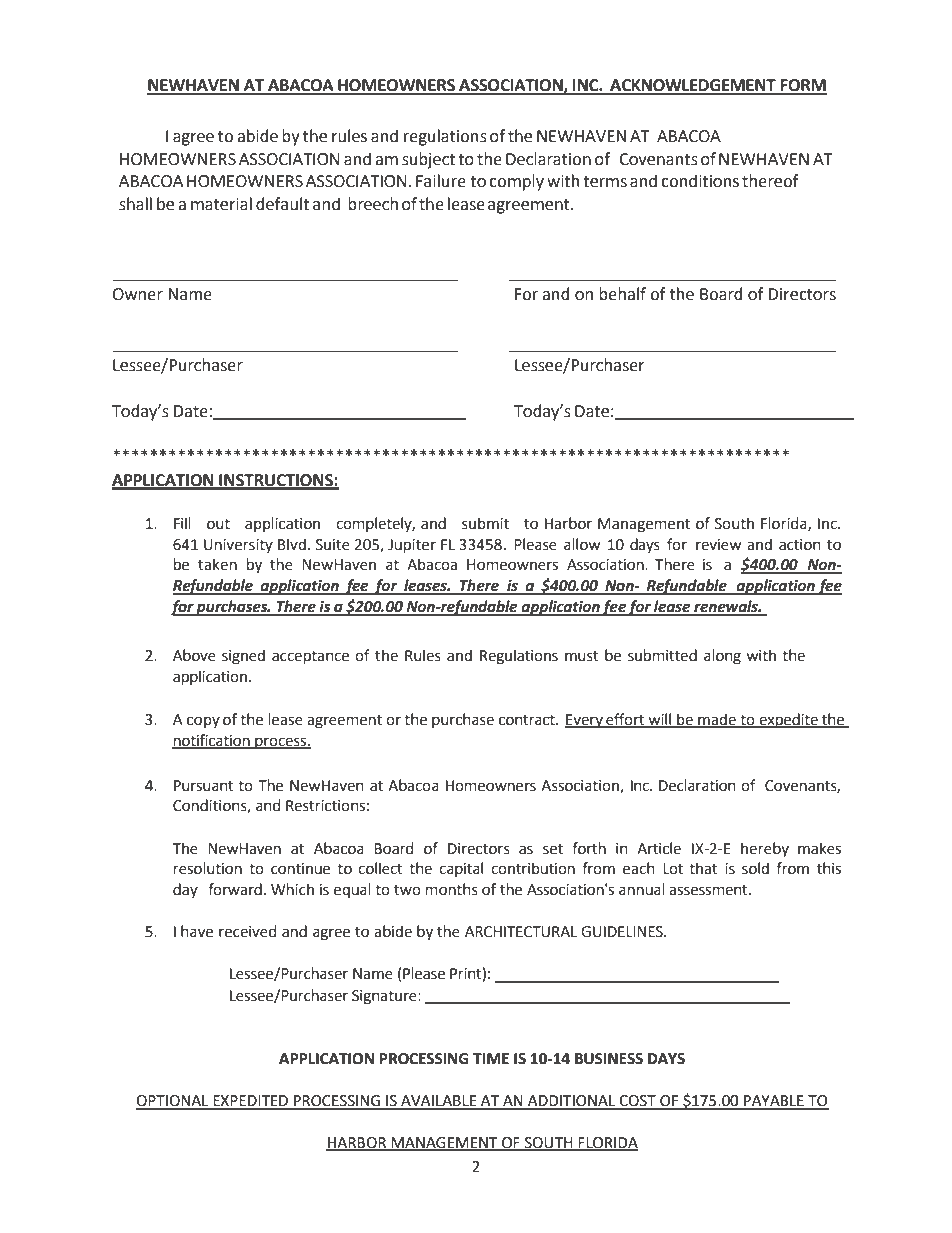  Describe the element at coordinates (412, 546) in the page. I see `Jupiter` at that location.
